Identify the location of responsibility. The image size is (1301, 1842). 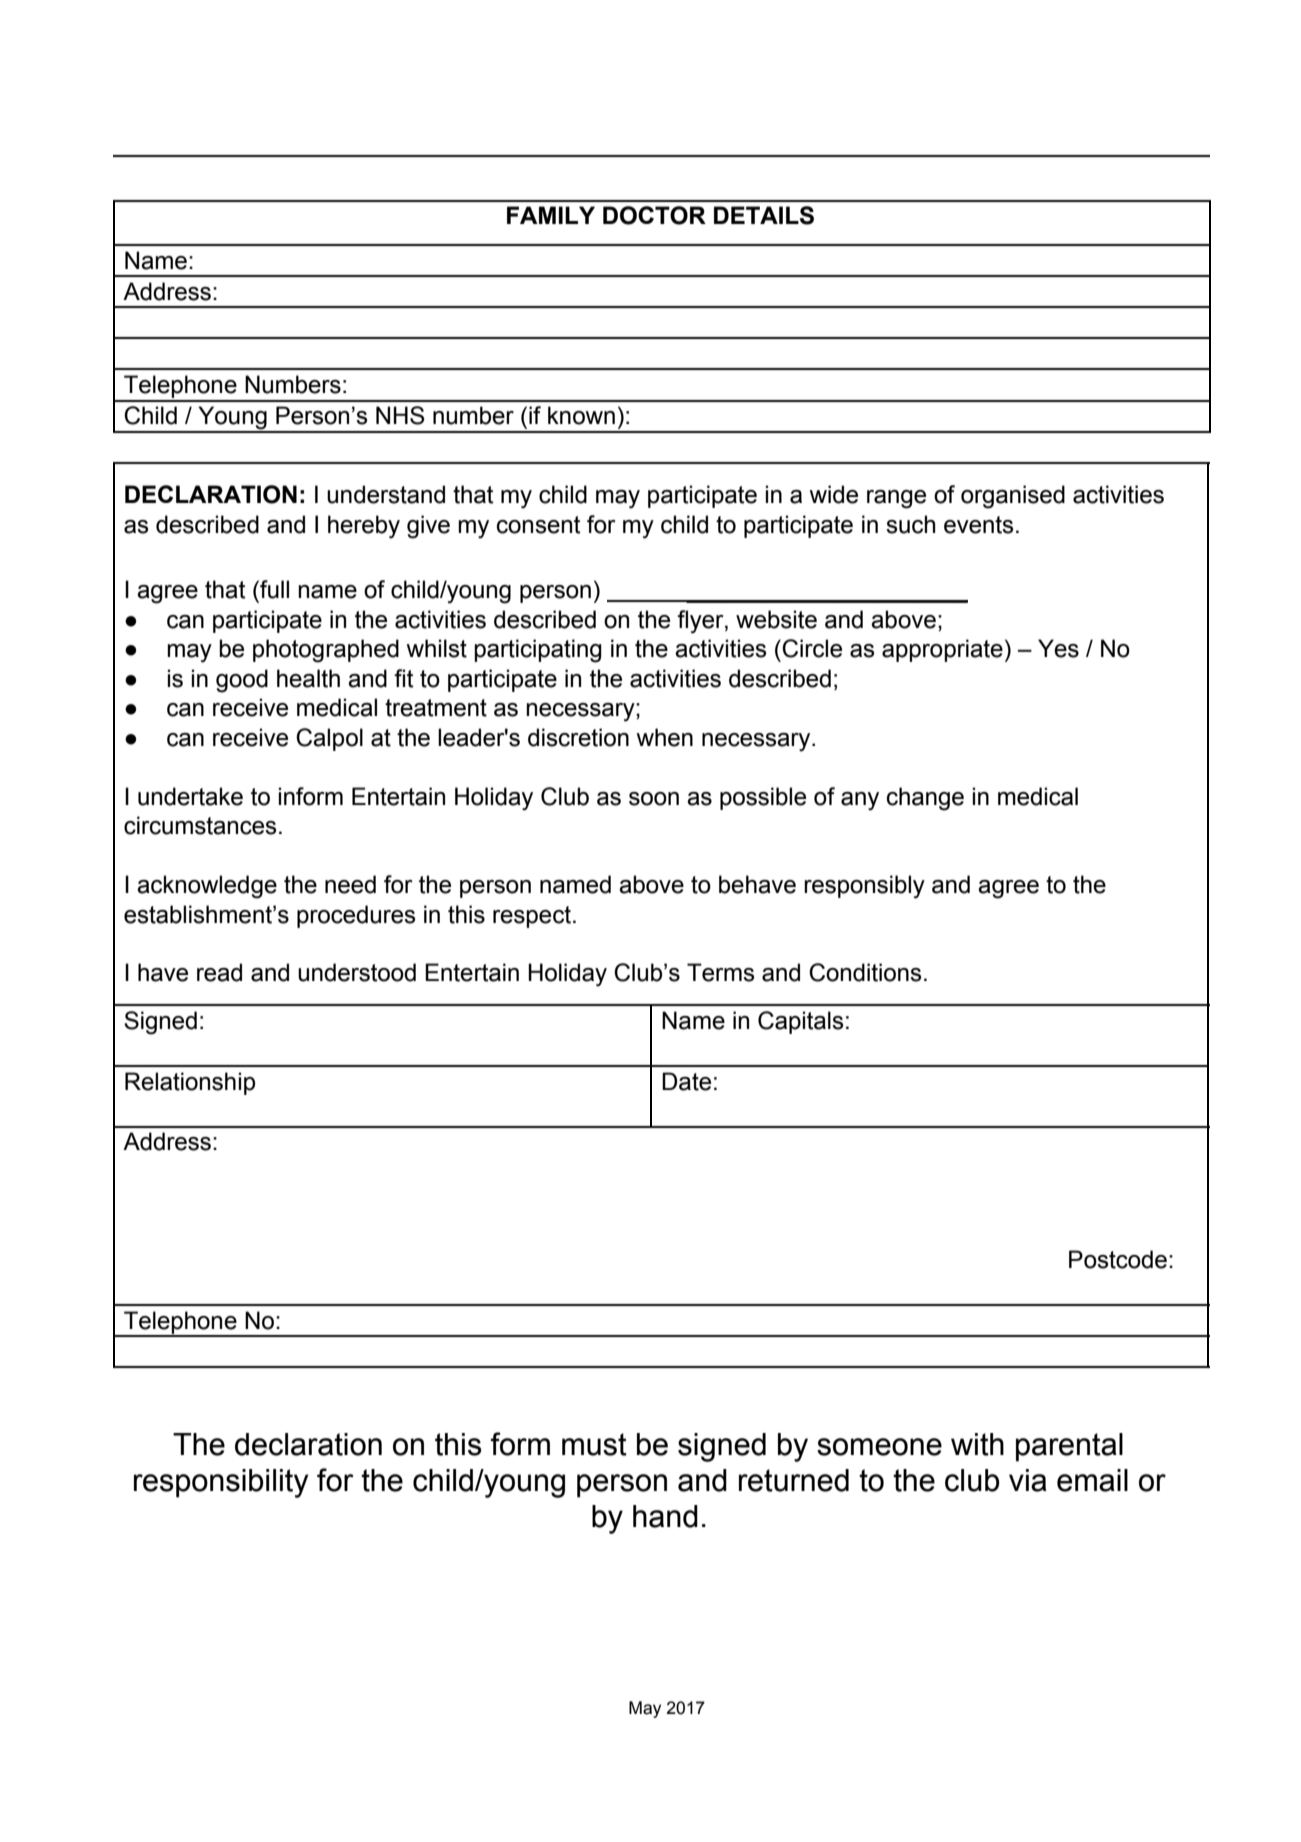
(221, 1483).
